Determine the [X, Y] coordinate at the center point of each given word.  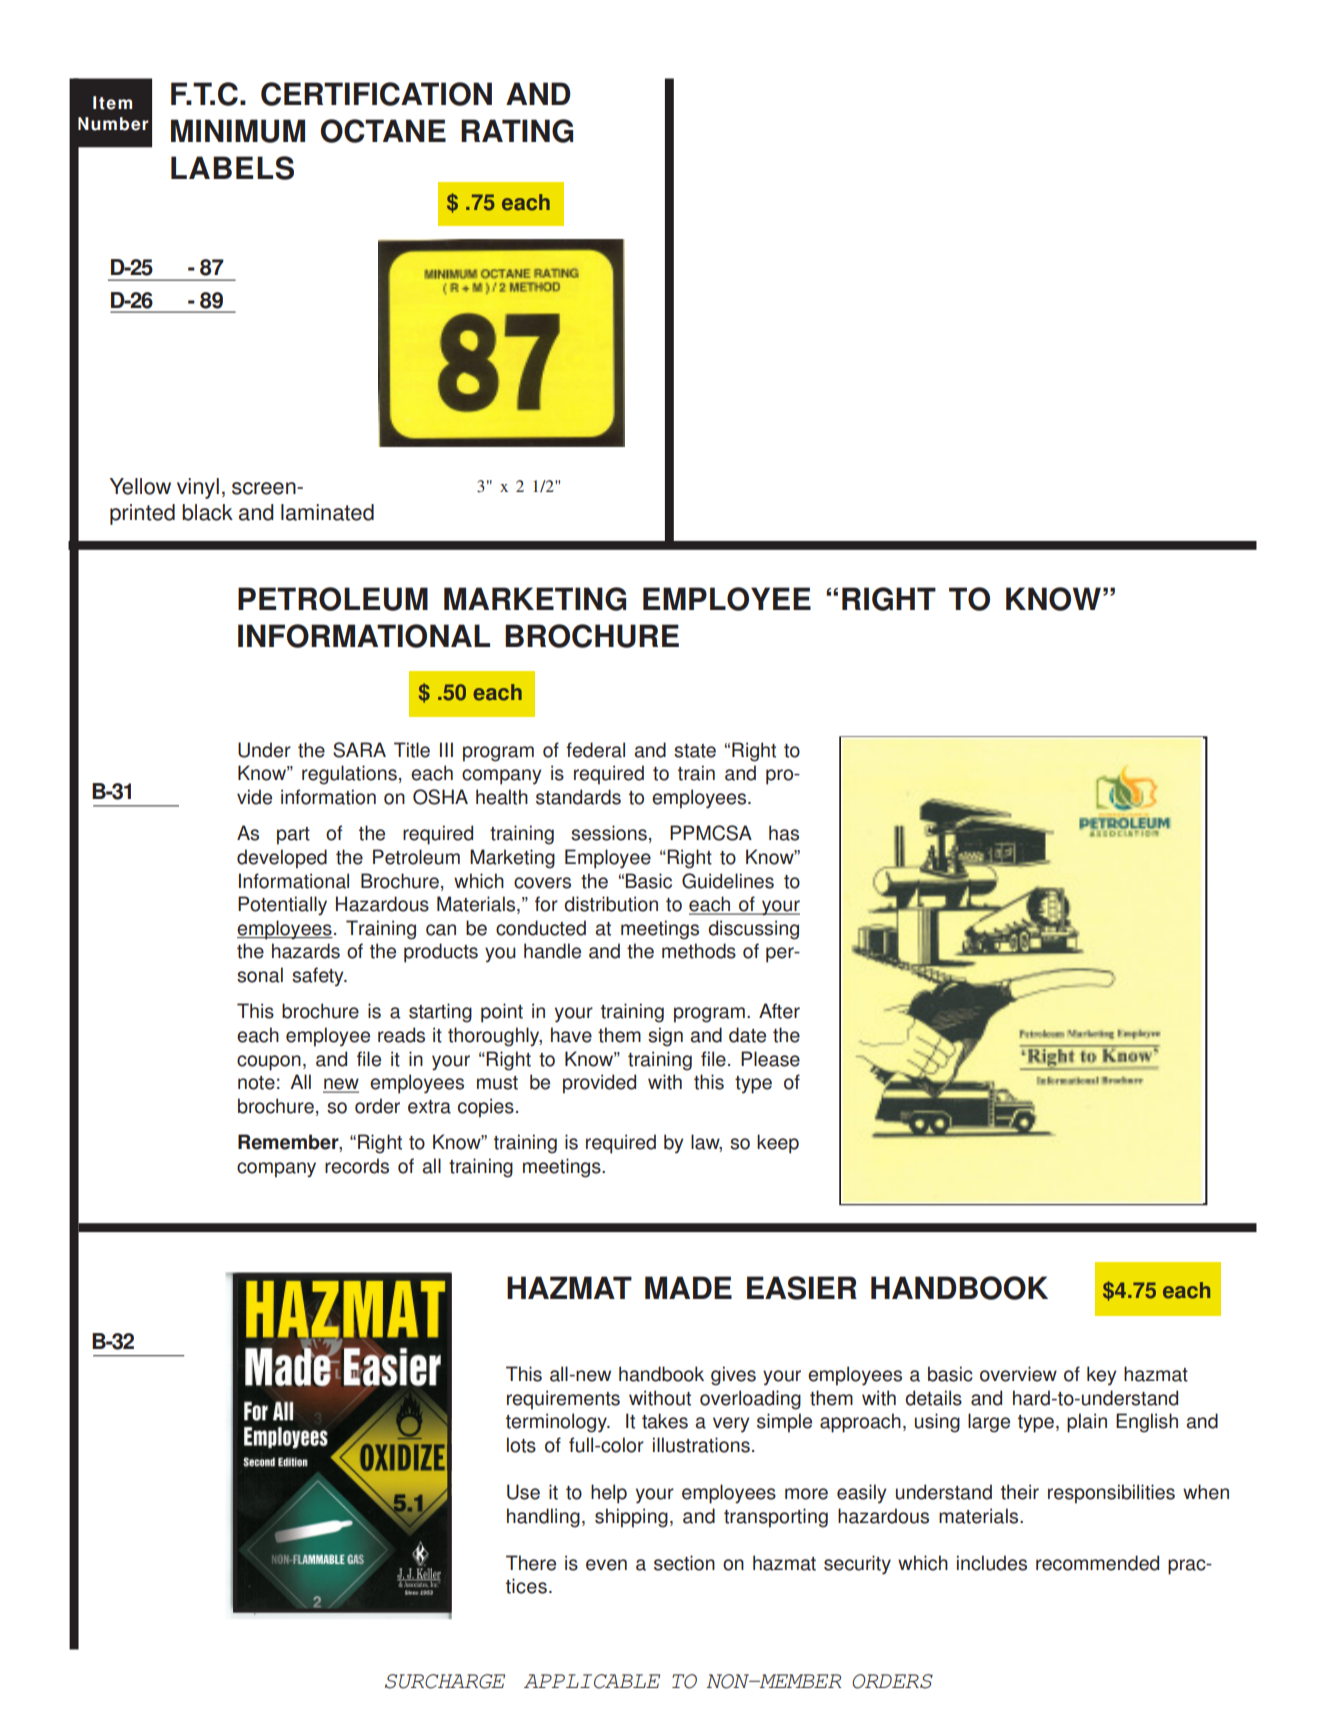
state [695, 751]
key [1101, 1376]
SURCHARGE [445, 1681]
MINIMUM [238, 131]
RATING [517, 131]
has [784, 833]
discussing [753, 930]
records [357, 1166]
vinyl [198, 488]
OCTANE [383, 131]
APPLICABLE [592, 1681]
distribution [611, 904]
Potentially [282, 906]
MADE [688, 1287]
